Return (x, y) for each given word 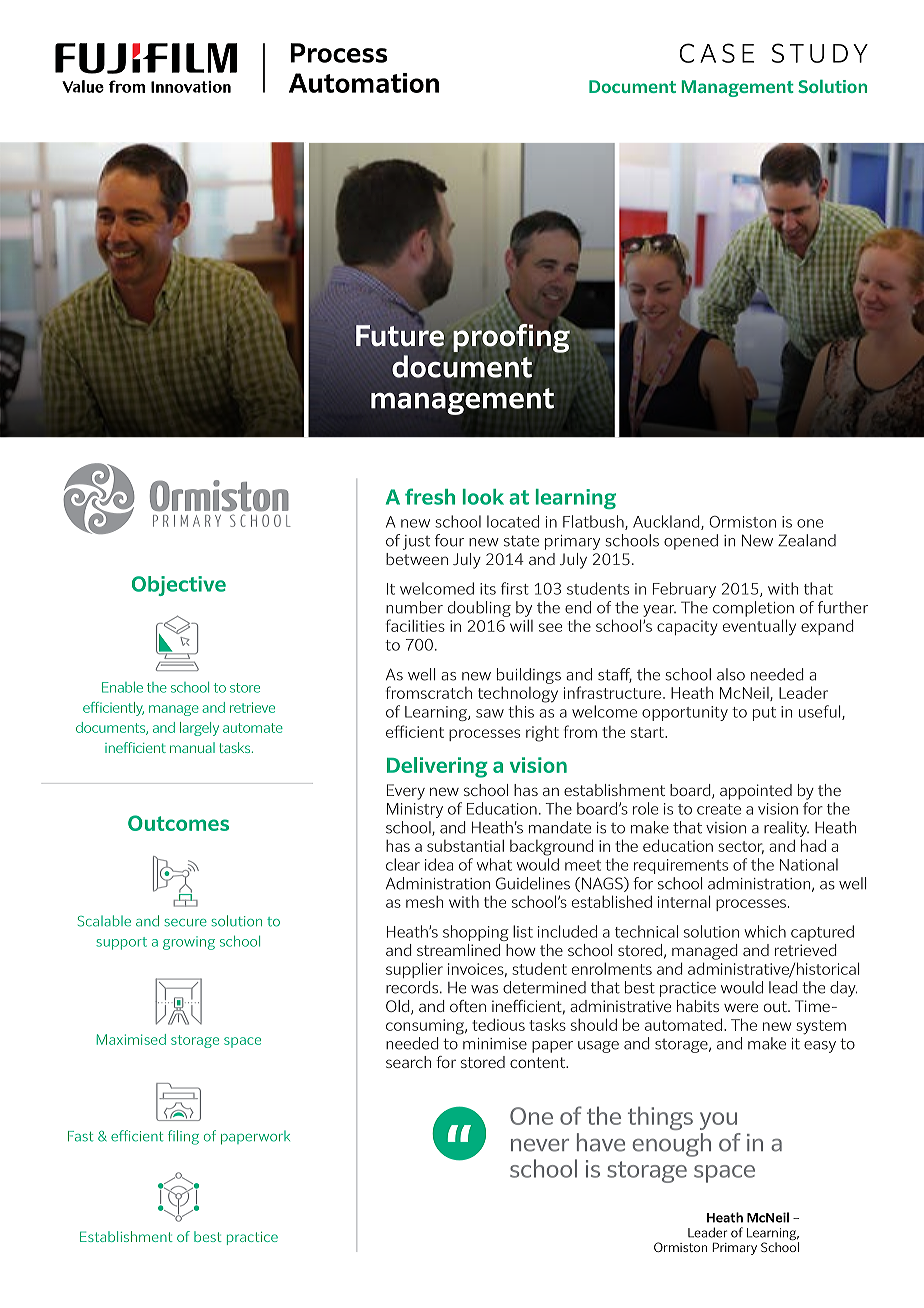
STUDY (820, 53)
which (765, 931)
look (483, 497)
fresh (430, 496)
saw (490, 713)
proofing (511, 338)
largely (199, 729)
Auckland (667, 522)
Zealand (807, 540)
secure (185, 923)
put (764, 714)
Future (400, 336)
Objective (179, 586)
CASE (716, 53)
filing (183, 1137)
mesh (424, 902)
